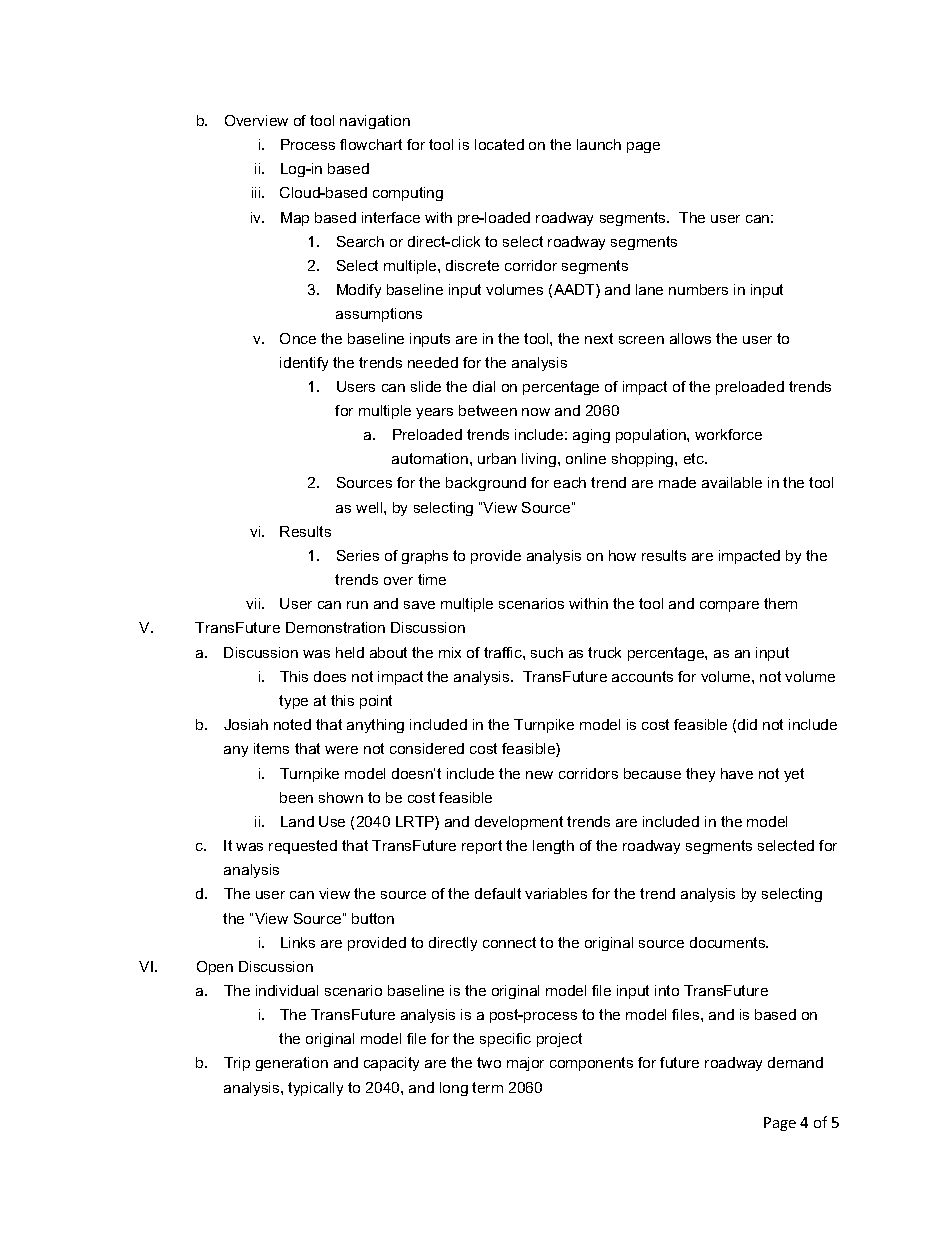  What do you see at coordinates (504, 652) in the document?
I see `traffic` at bounding box center [504, 652].
